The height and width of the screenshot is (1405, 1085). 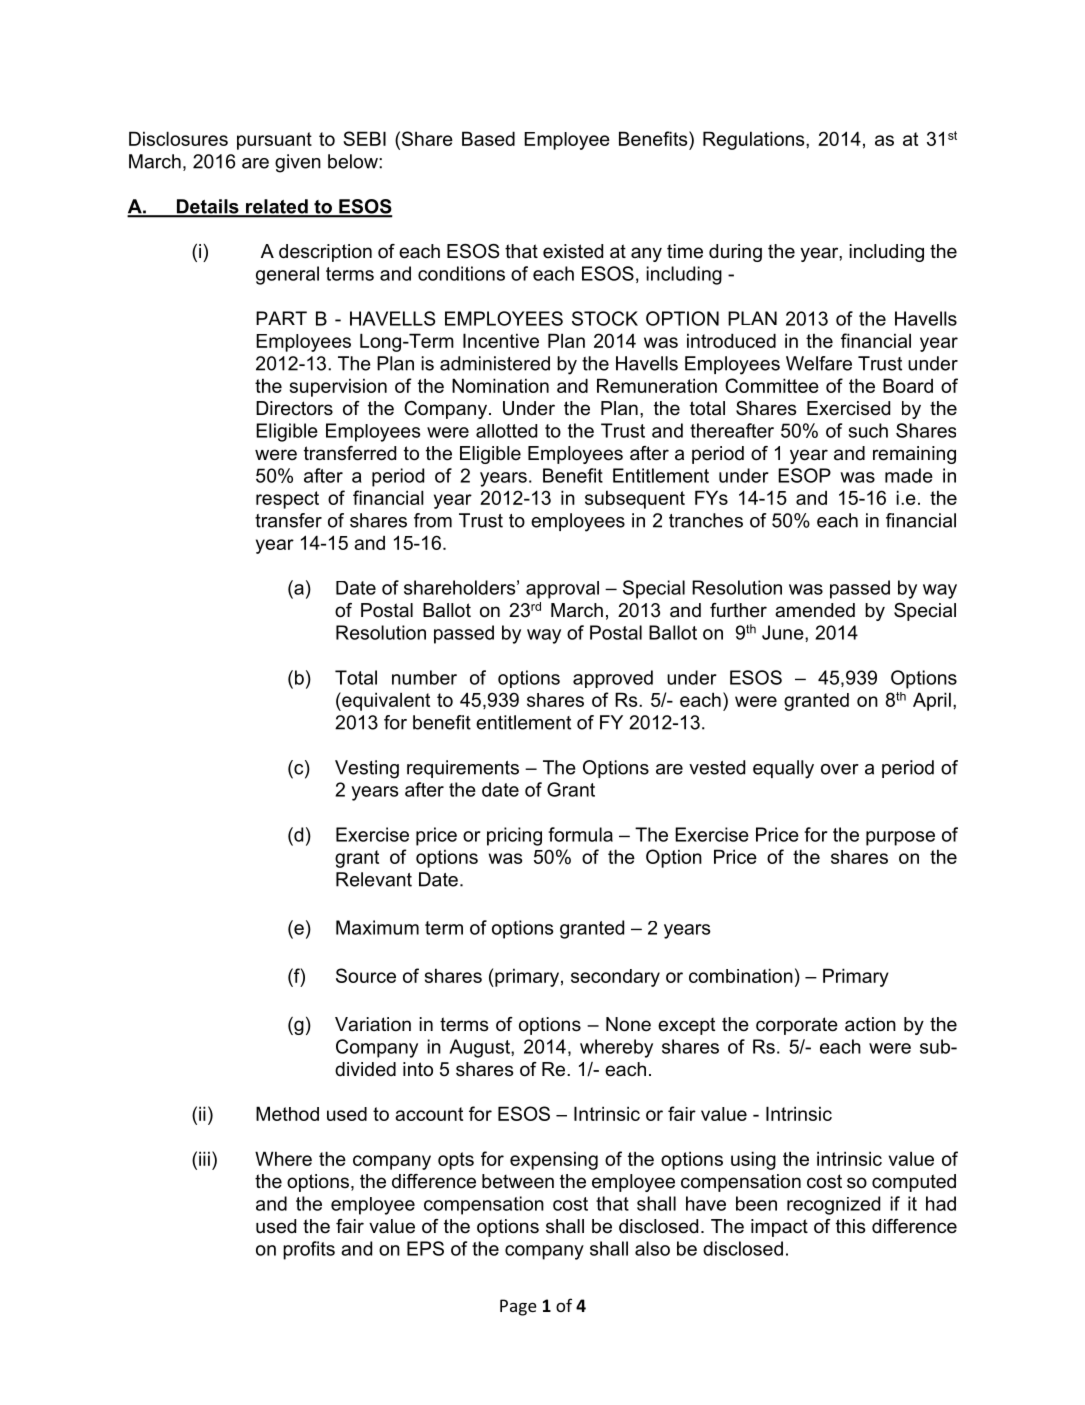 I want to click on respect, so click(x=287, y=500).
